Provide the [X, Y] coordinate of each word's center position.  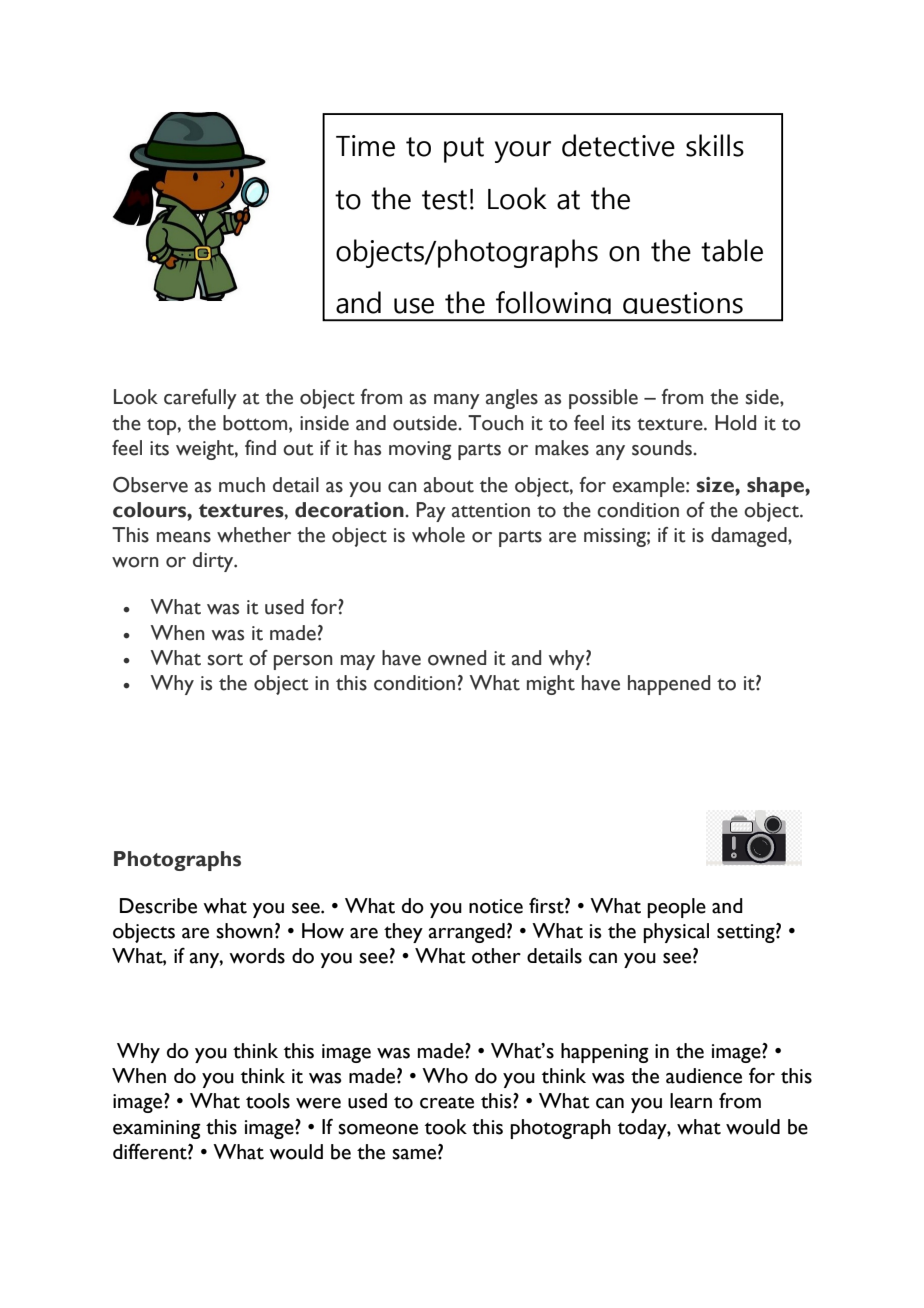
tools [268, 1101]
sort [225, 660]
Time [365, 146]
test [444, 200]
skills [715, 145]
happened [669, 685]
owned [457, 658]
